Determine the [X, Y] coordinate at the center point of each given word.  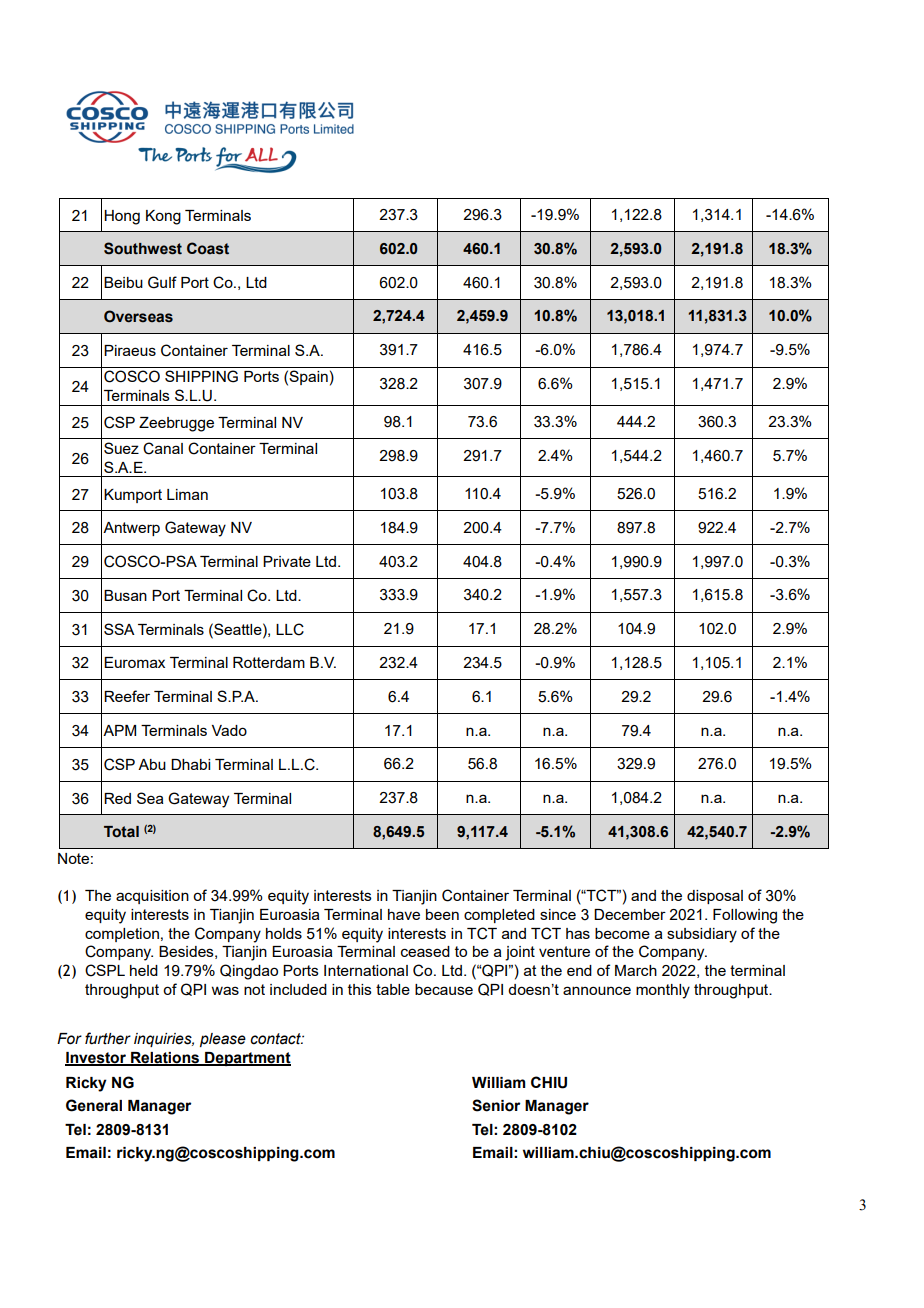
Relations [165, 1058]
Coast [208, 248]
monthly [663, 991]
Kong [163, 217]
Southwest [143, 248]
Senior [496, 1105]
